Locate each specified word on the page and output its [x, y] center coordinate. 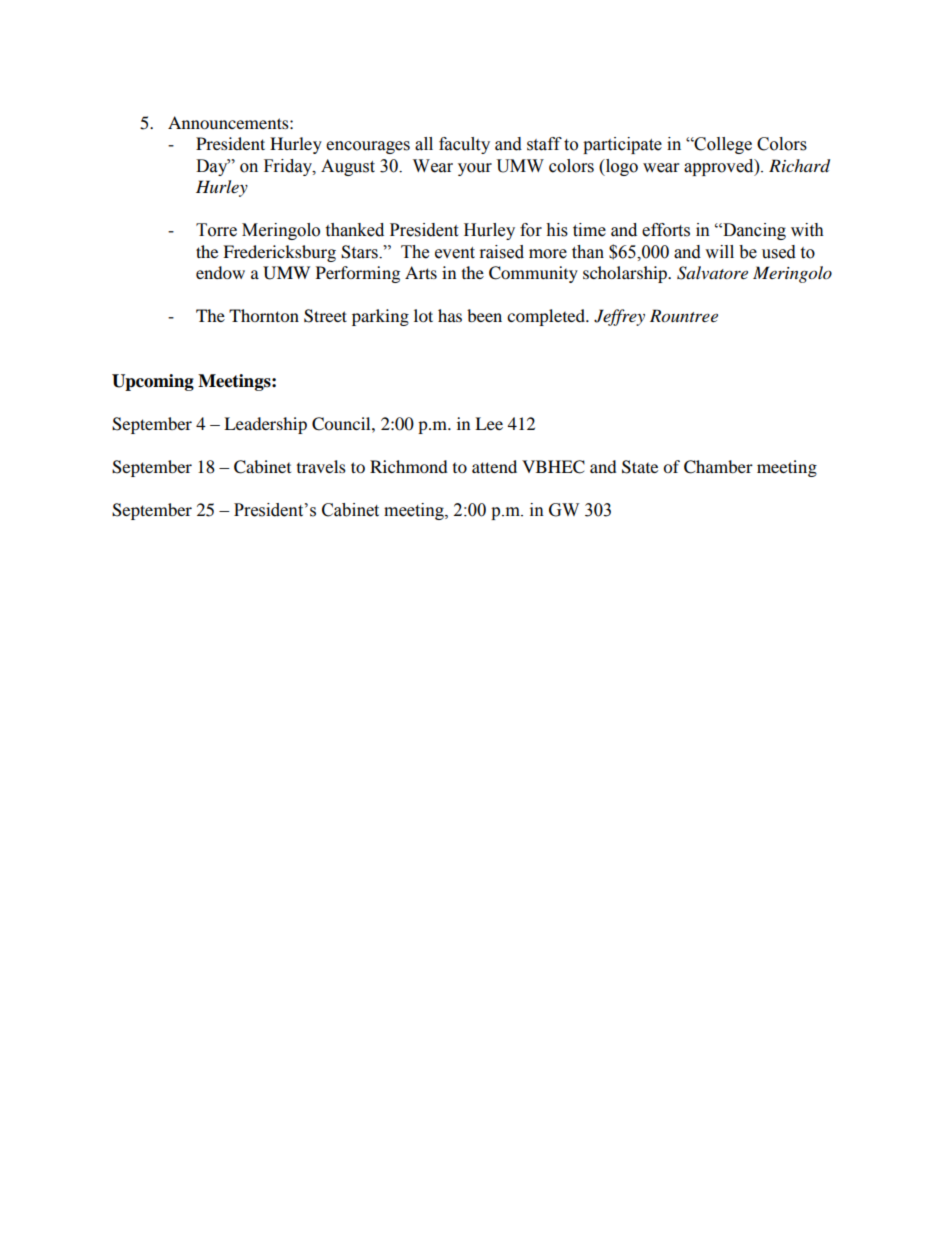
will [719, 251]
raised [502, 252]
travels [321, 466]
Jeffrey [619, 317]
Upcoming [153, 382]
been [484, 315]
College [722, 145]
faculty [464, 145]
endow [220, 272]
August [348, 167]
